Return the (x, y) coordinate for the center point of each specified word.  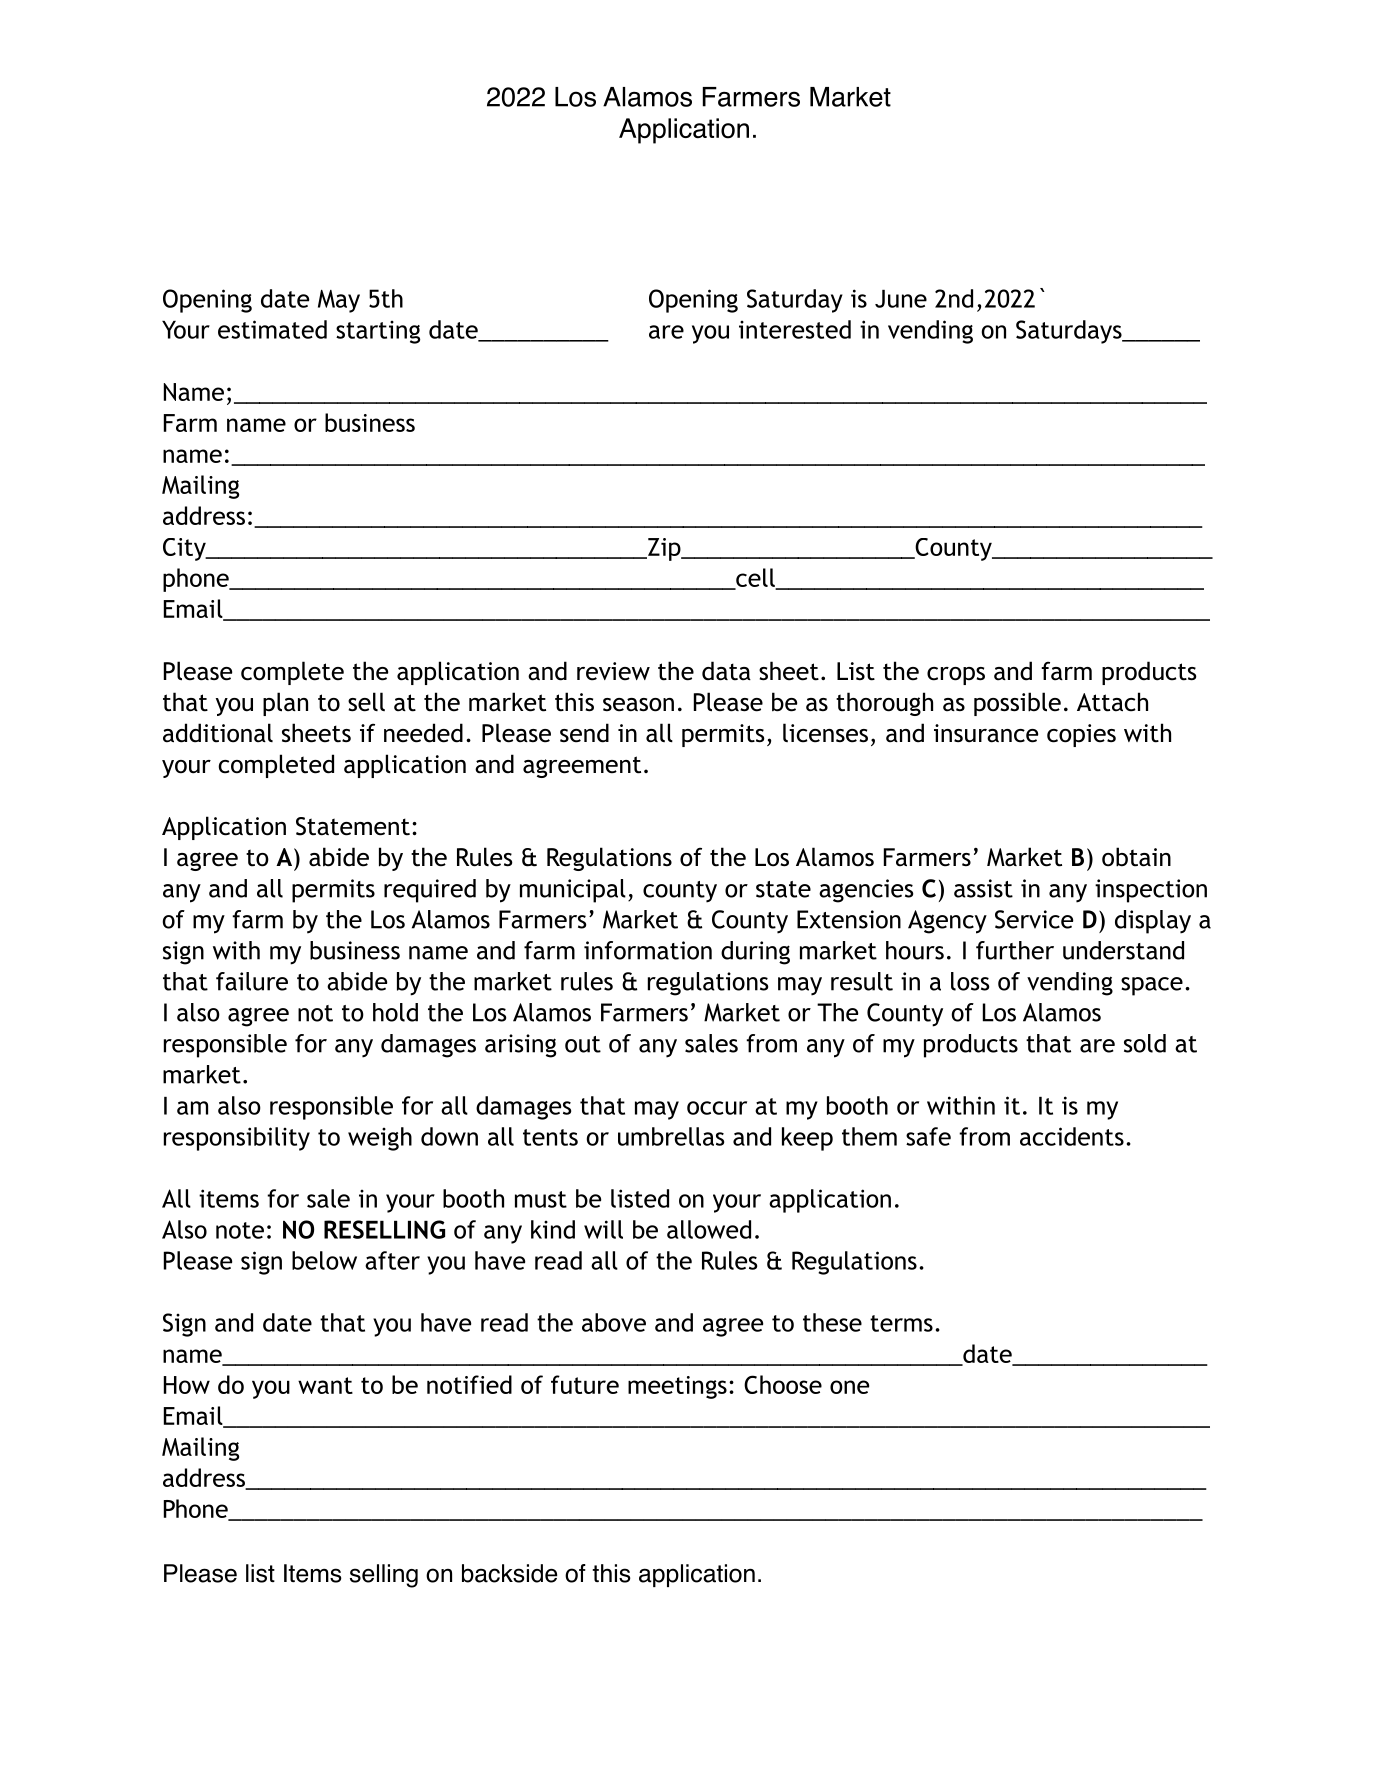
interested (795, 329)
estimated (272, 329)
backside (509, 1573)
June (901, 299)
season (638, 705)
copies (1081, 735)
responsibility (237, 1139)
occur (717, 1108)
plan (285, 704)
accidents (1072, 1136)
